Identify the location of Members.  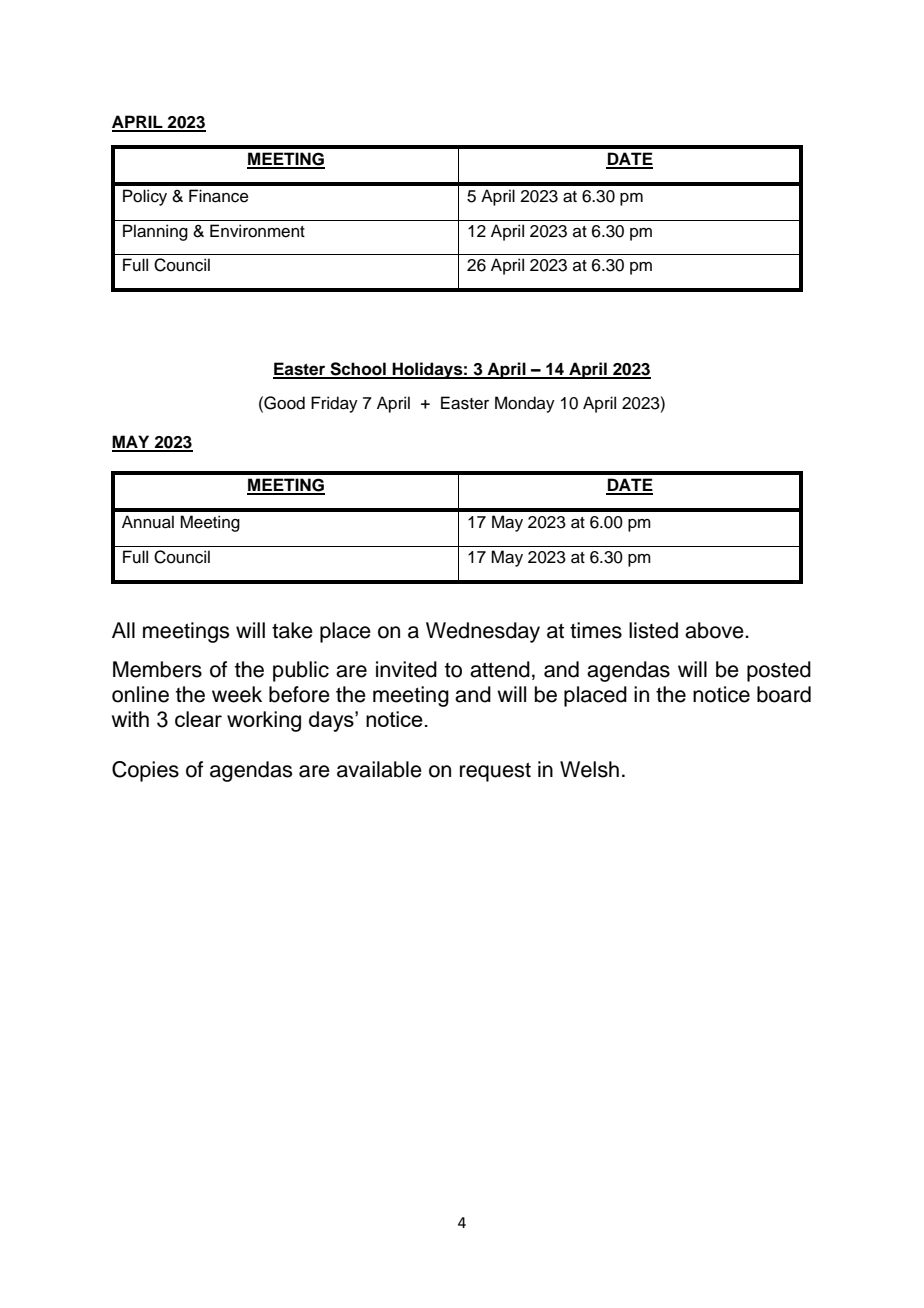
(157, 669).
